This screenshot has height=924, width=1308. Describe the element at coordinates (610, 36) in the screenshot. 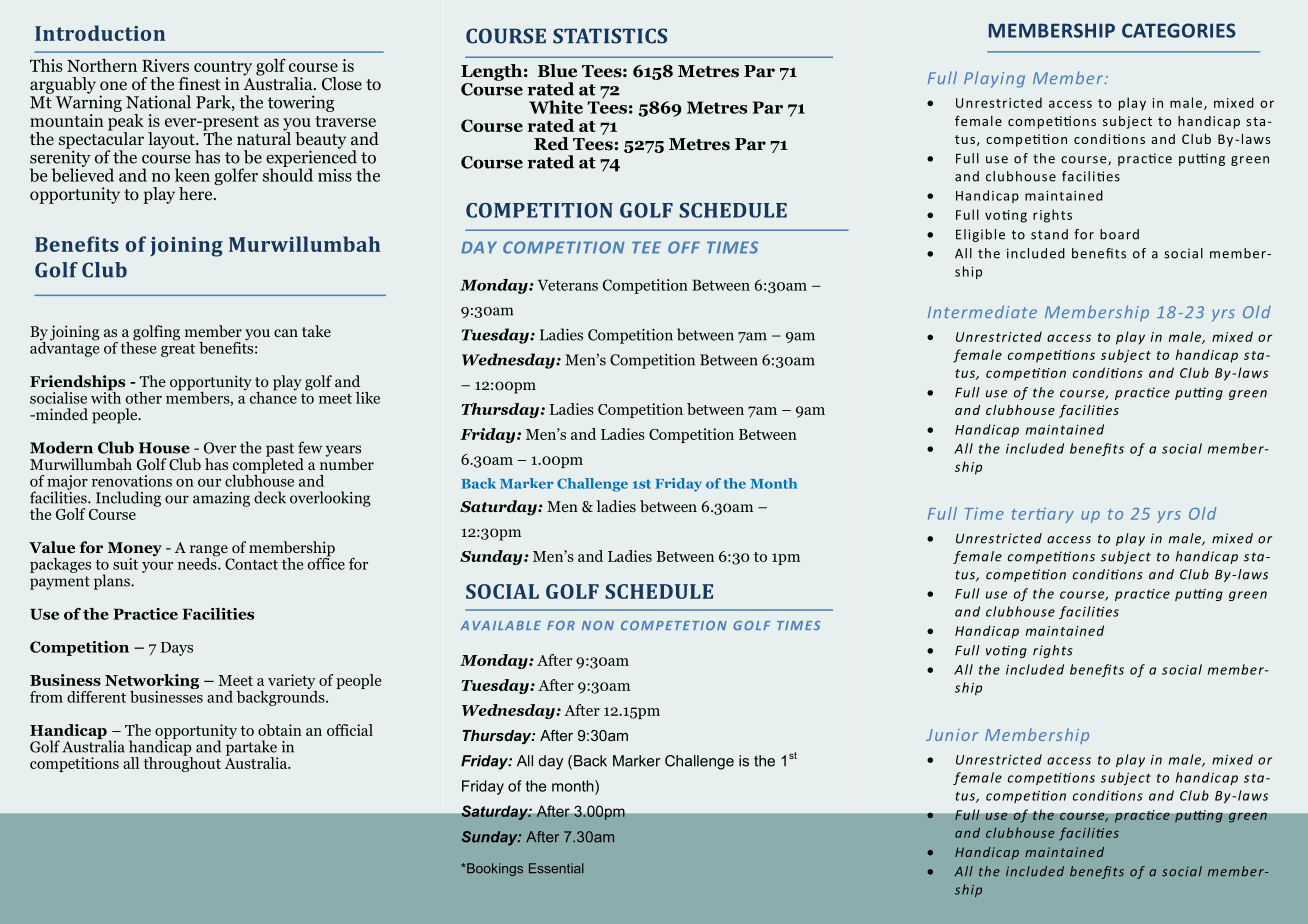

I see `STATISTICS` at that location.
